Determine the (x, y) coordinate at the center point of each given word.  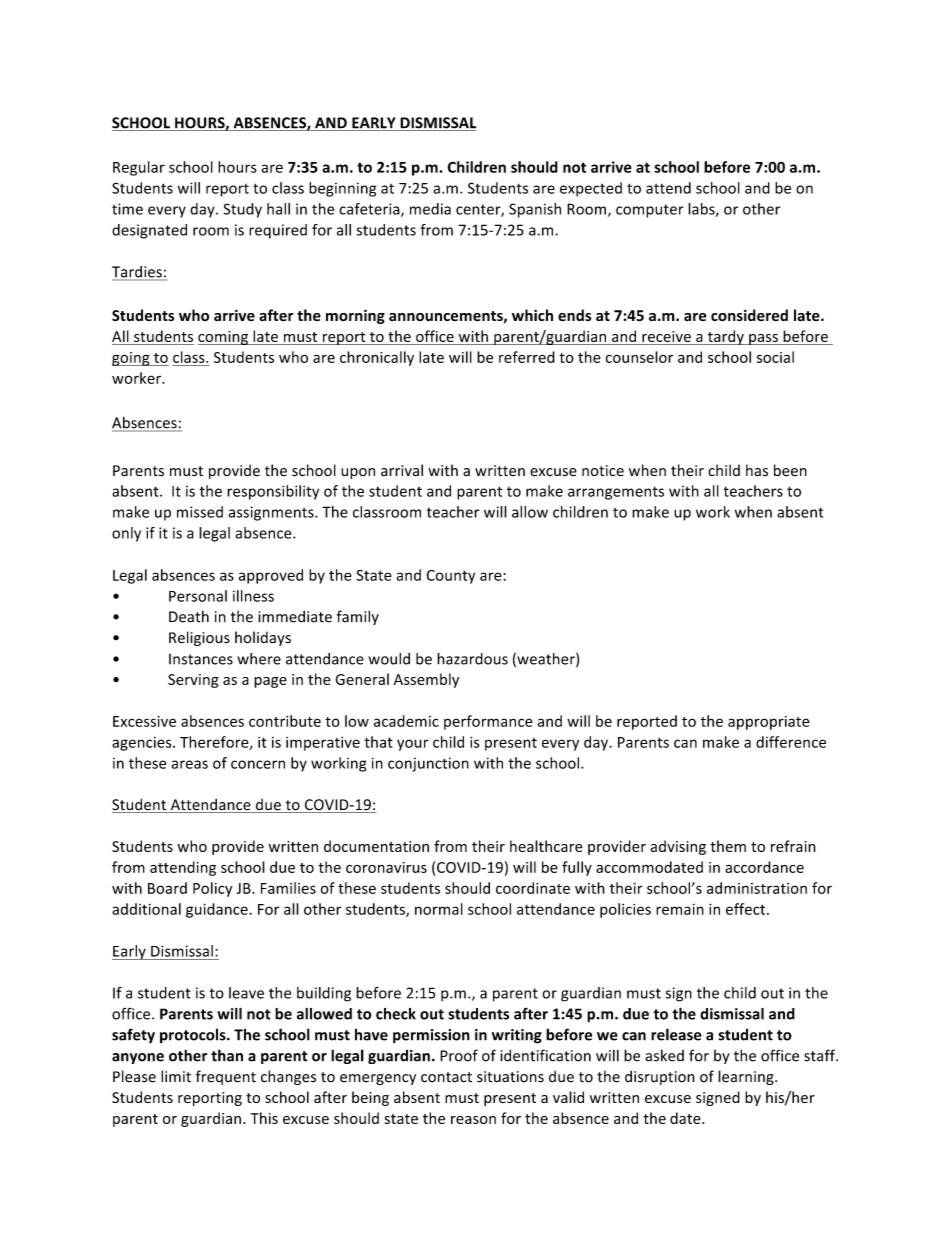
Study (243, 210)
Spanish (535, 210)
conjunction (428, 764)
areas (189, 764)
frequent (226, 1077)
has (757, 470)
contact (446, 1077)
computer (650, 211)
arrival (402, 470)
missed (200, 512)
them (728, 846)
